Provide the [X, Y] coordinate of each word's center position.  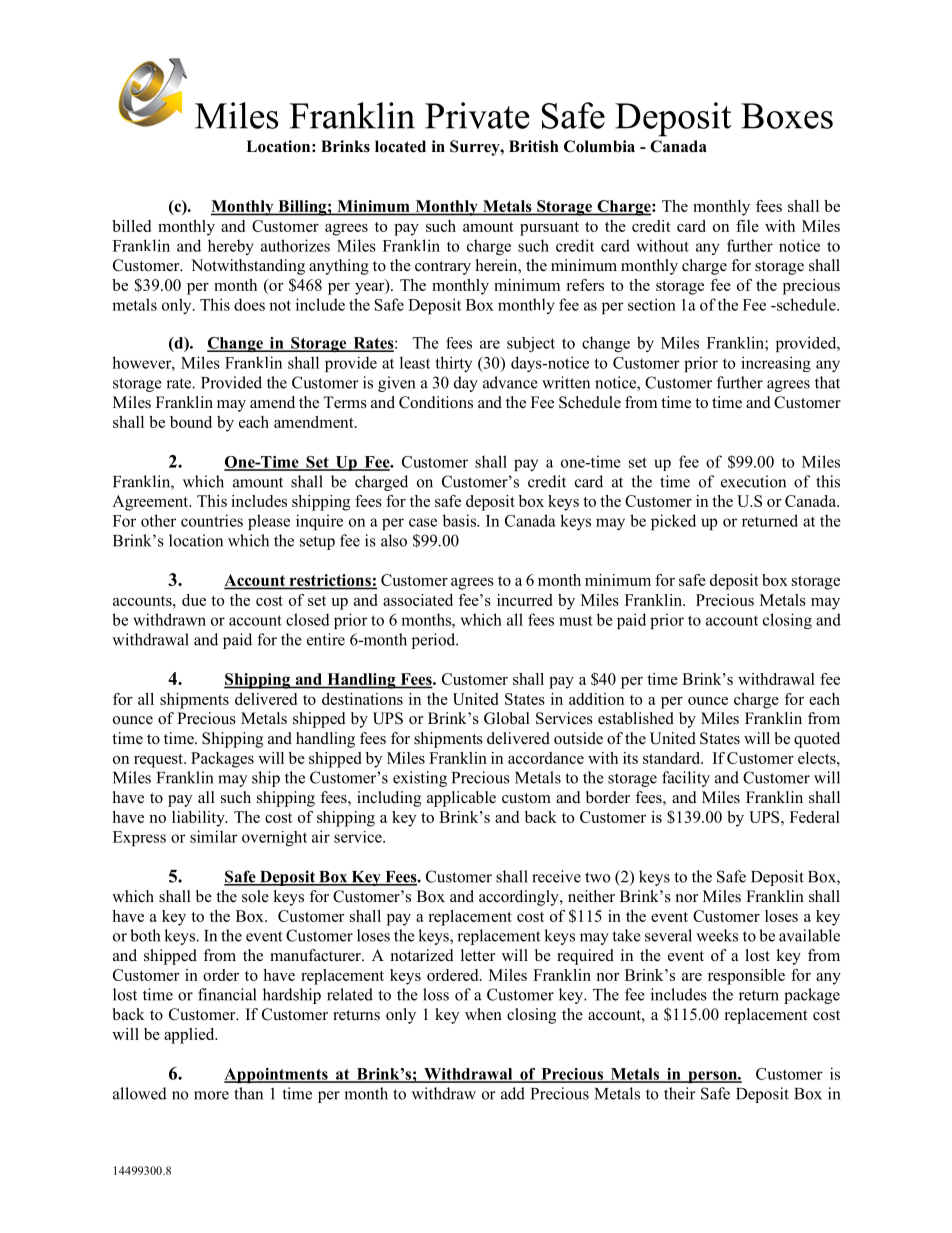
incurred [524, 600]
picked [673, 522]
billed [131, 226]
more [211, 1095]
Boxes [787, 116]
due [194, 600]
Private [477, 115]
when [483, 1014]
